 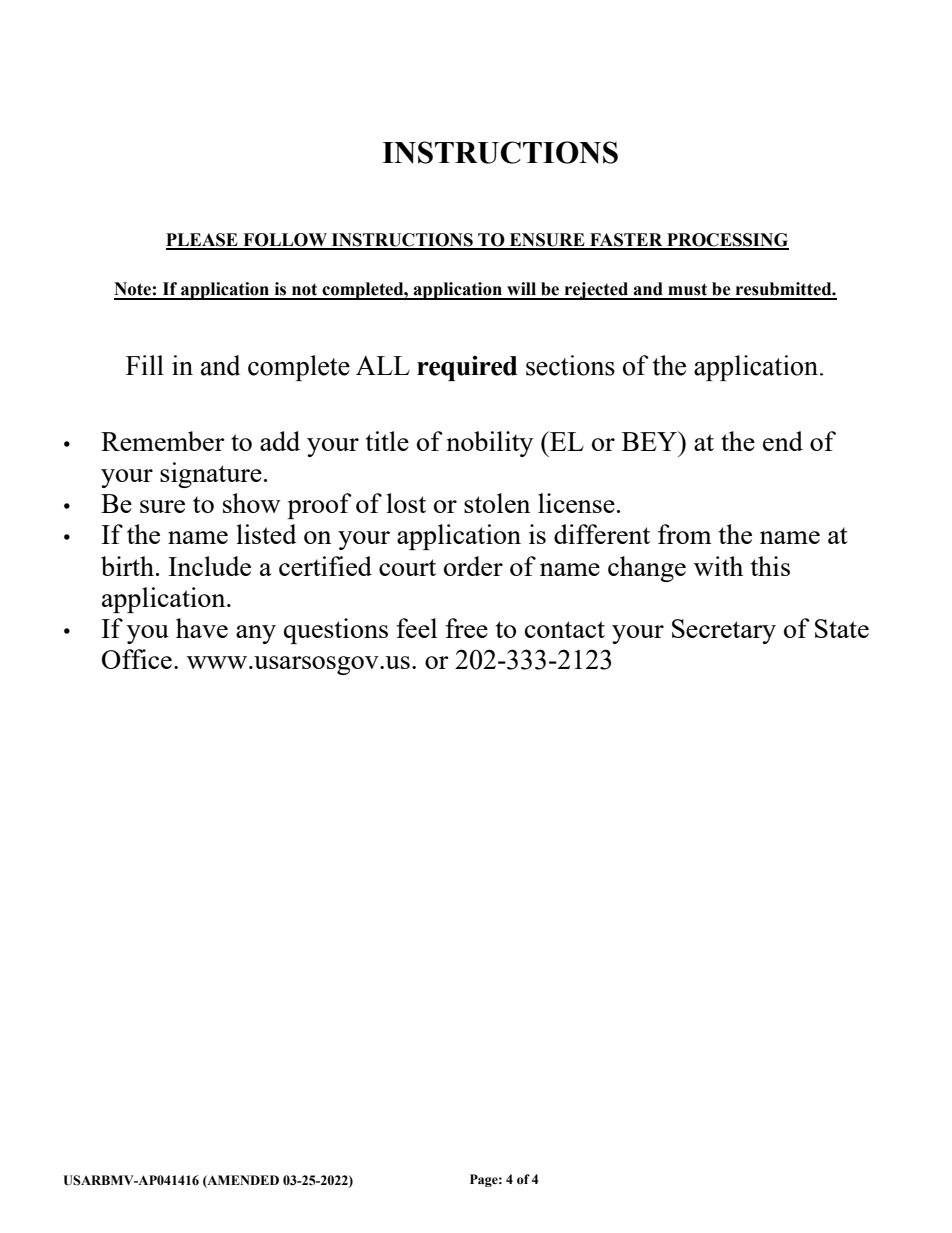 I want to click on Include, so click(x=209, y=566).
